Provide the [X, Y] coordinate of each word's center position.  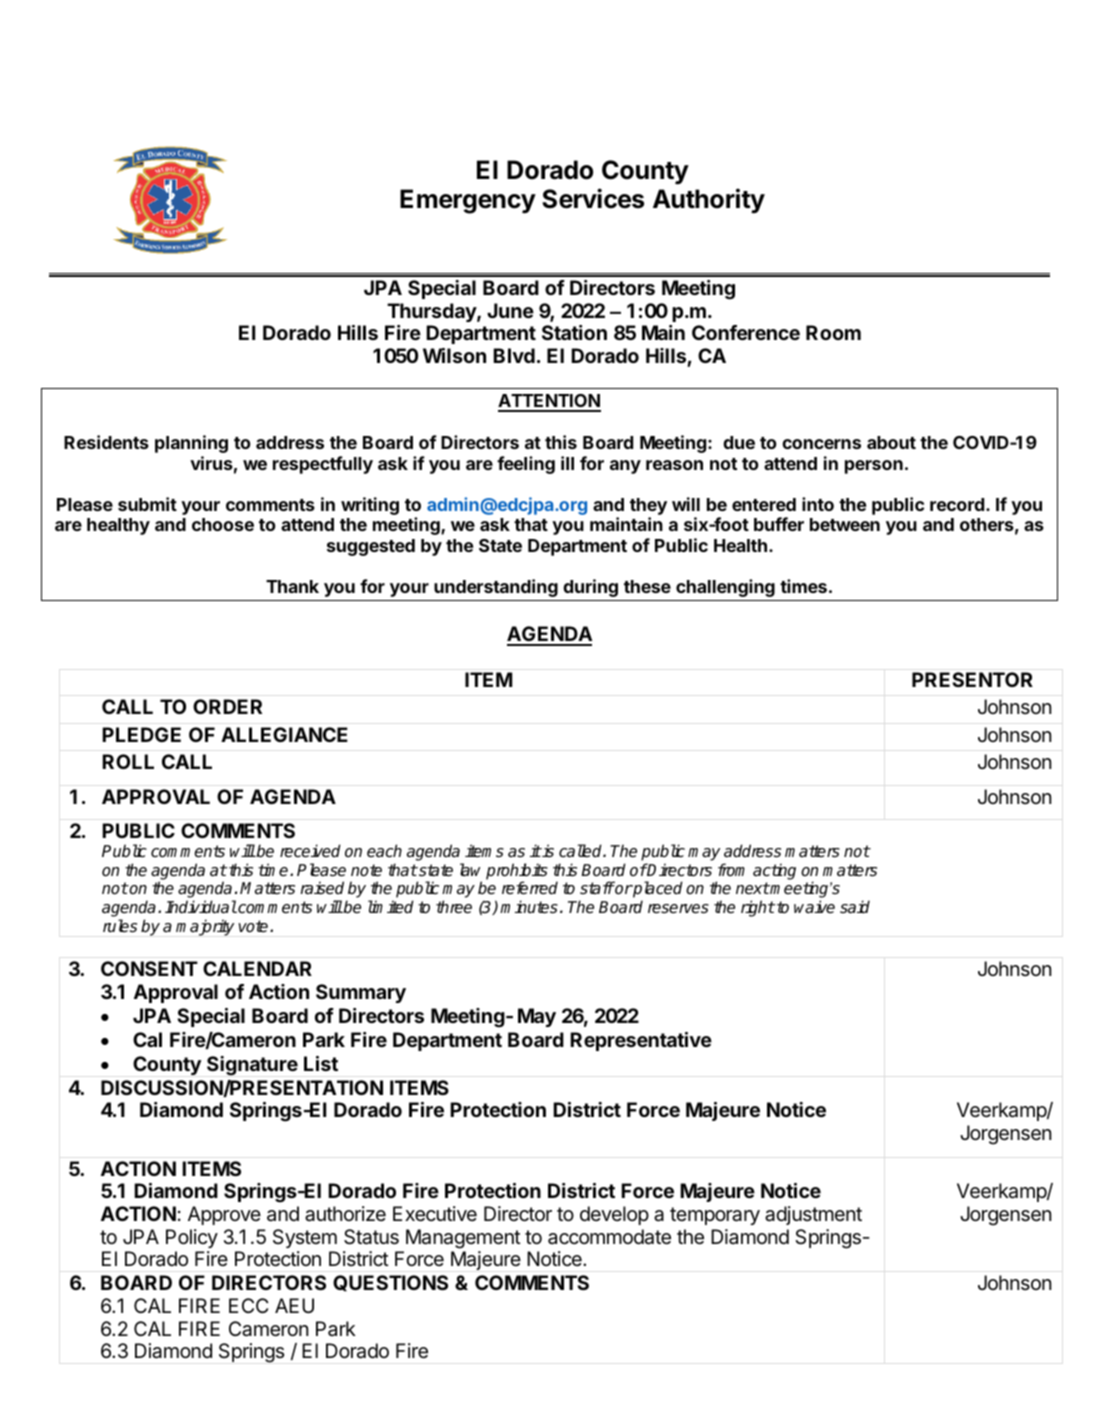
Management [463, 1239]
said [855, 907]
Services [593, 198]
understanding [496, 588]
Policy [192, 1238]
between [845, 524]
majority [205, 927]
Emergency [468, 201]
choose [223, 524]
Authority [709, 201]
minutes [529, 907]
